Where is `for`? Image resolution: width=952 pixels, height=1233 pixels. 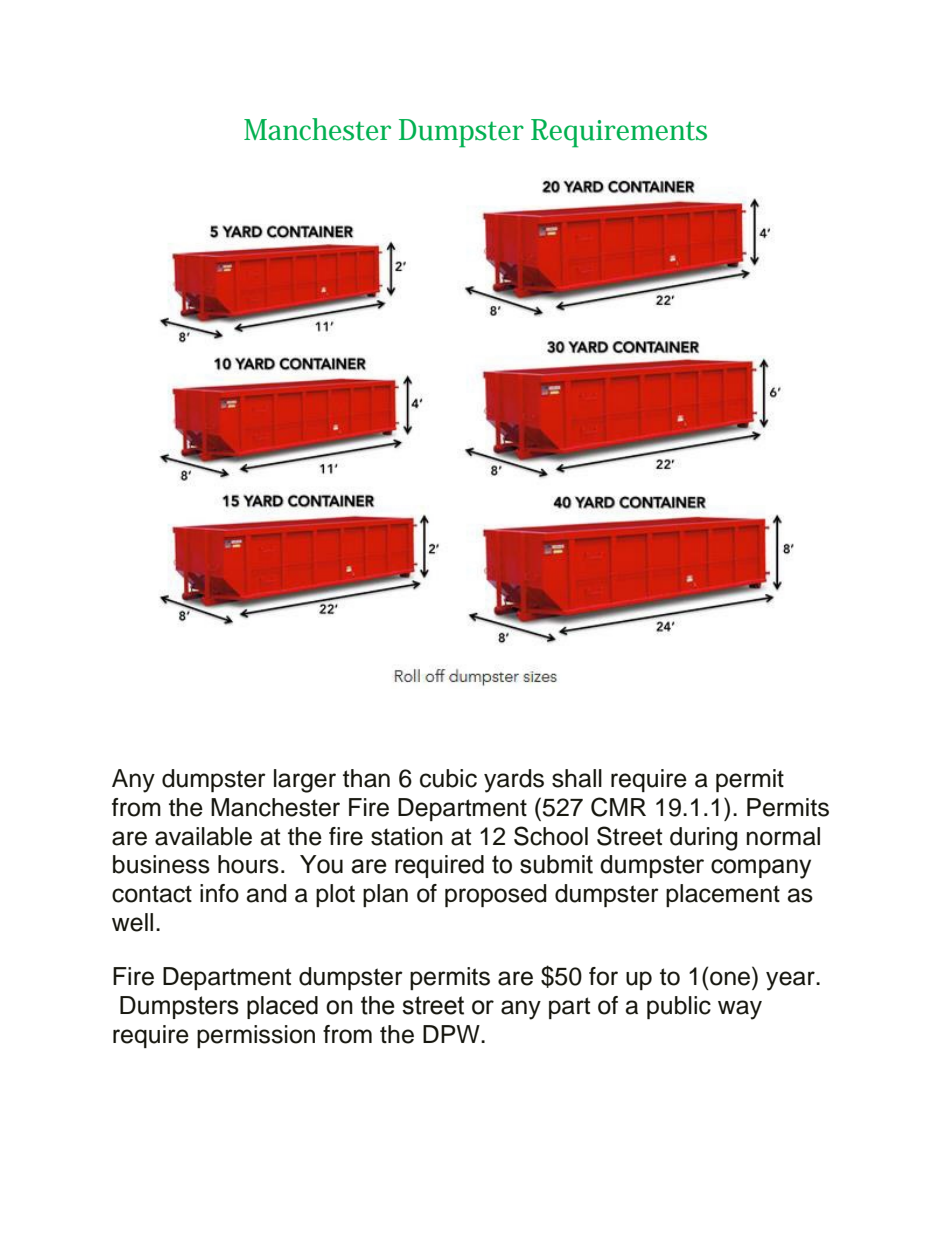 for is located at coordinates (603, 976).
